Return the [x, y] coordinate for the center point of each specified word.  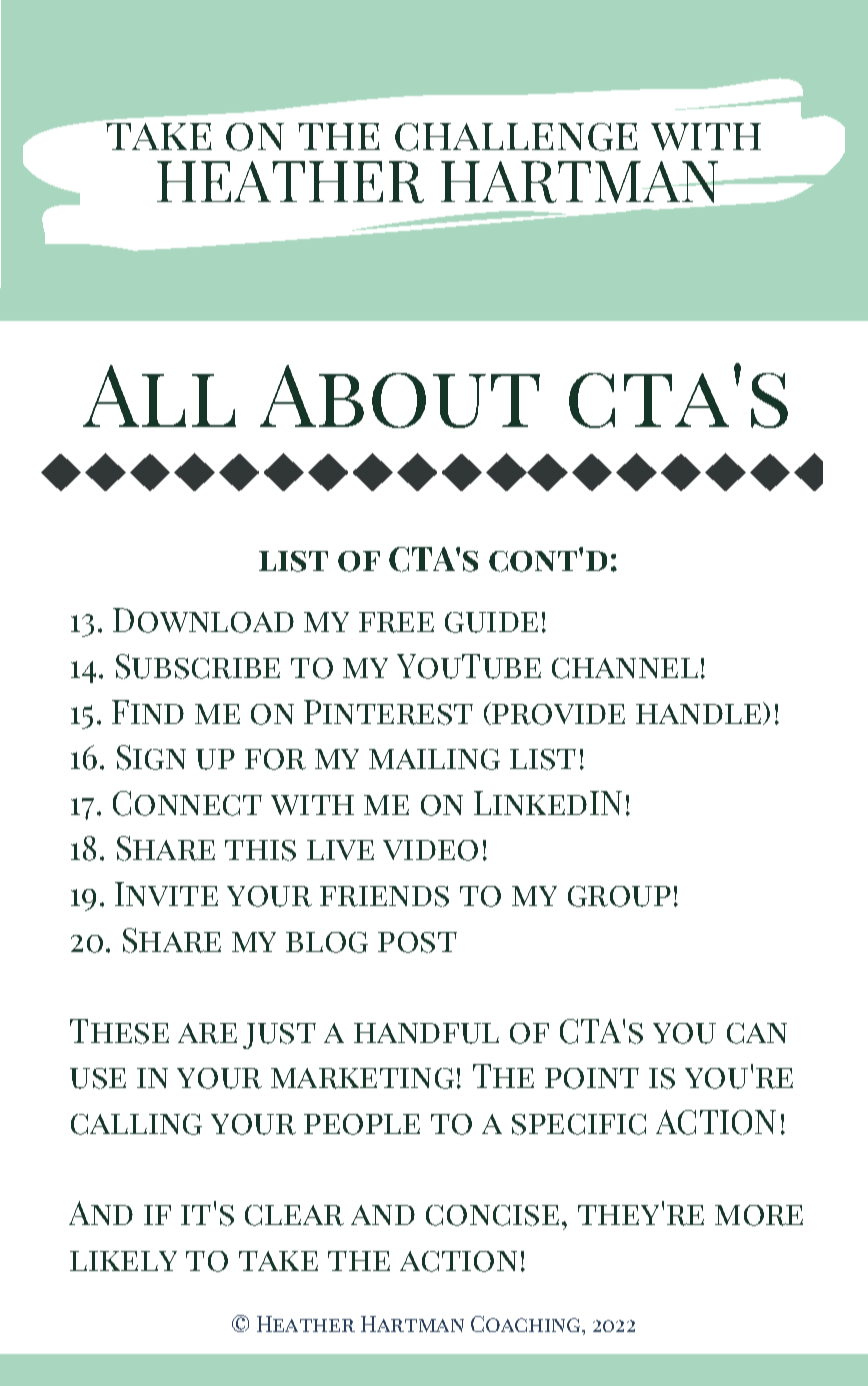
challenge [516, 137]
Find [148, 712]
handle [698, 714]
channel [625, 668]
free [396, 622]
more [759, 1215]
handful [426, 1033]
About [400, 396]
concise [492, 1215]
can [757, 1033]
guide [491, 622]
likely [123, 1261]
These [119, 1031]
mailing [434, 759]
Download [203, 620]
